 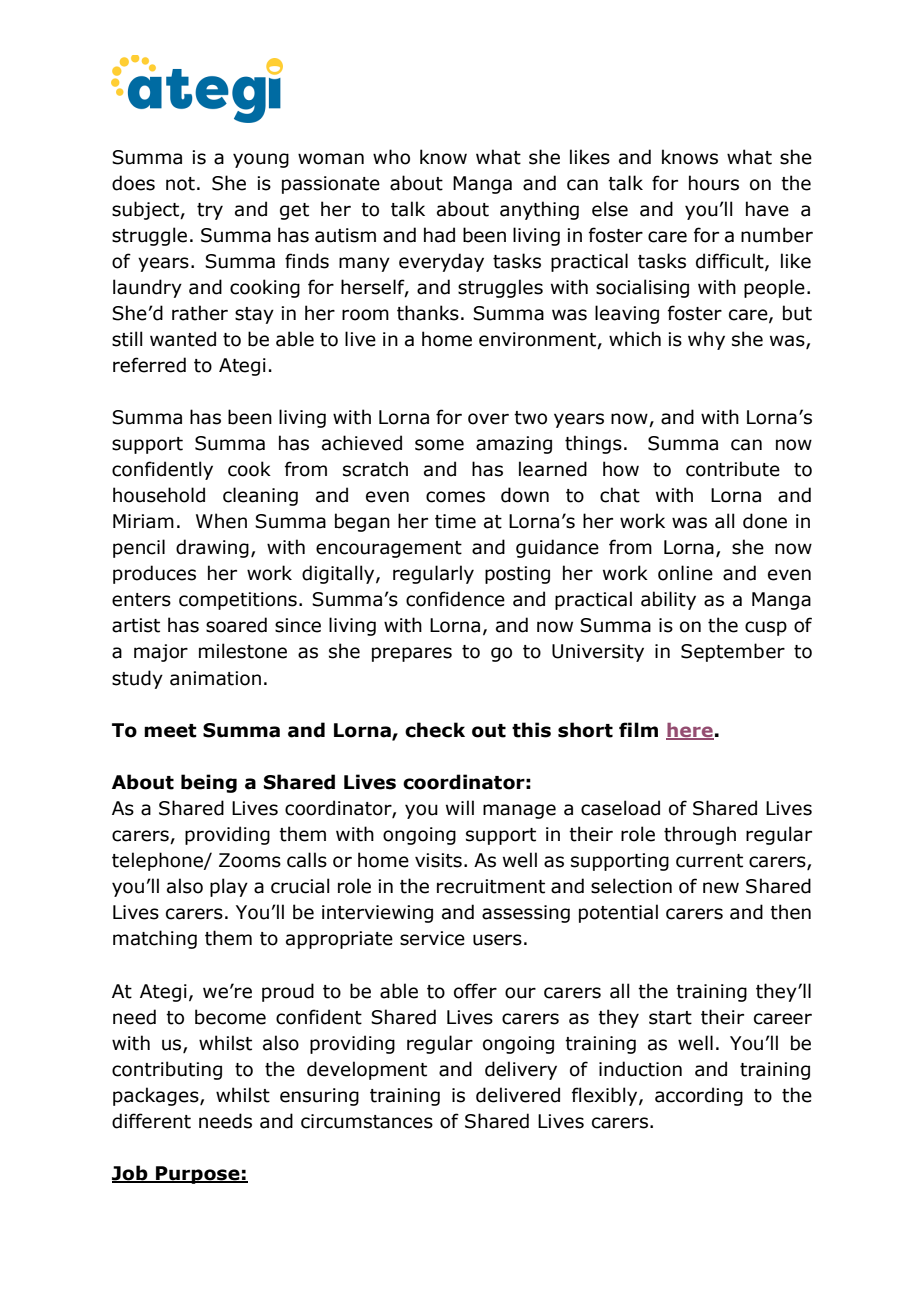 I want to click on not, so click(x=180, y=184).
